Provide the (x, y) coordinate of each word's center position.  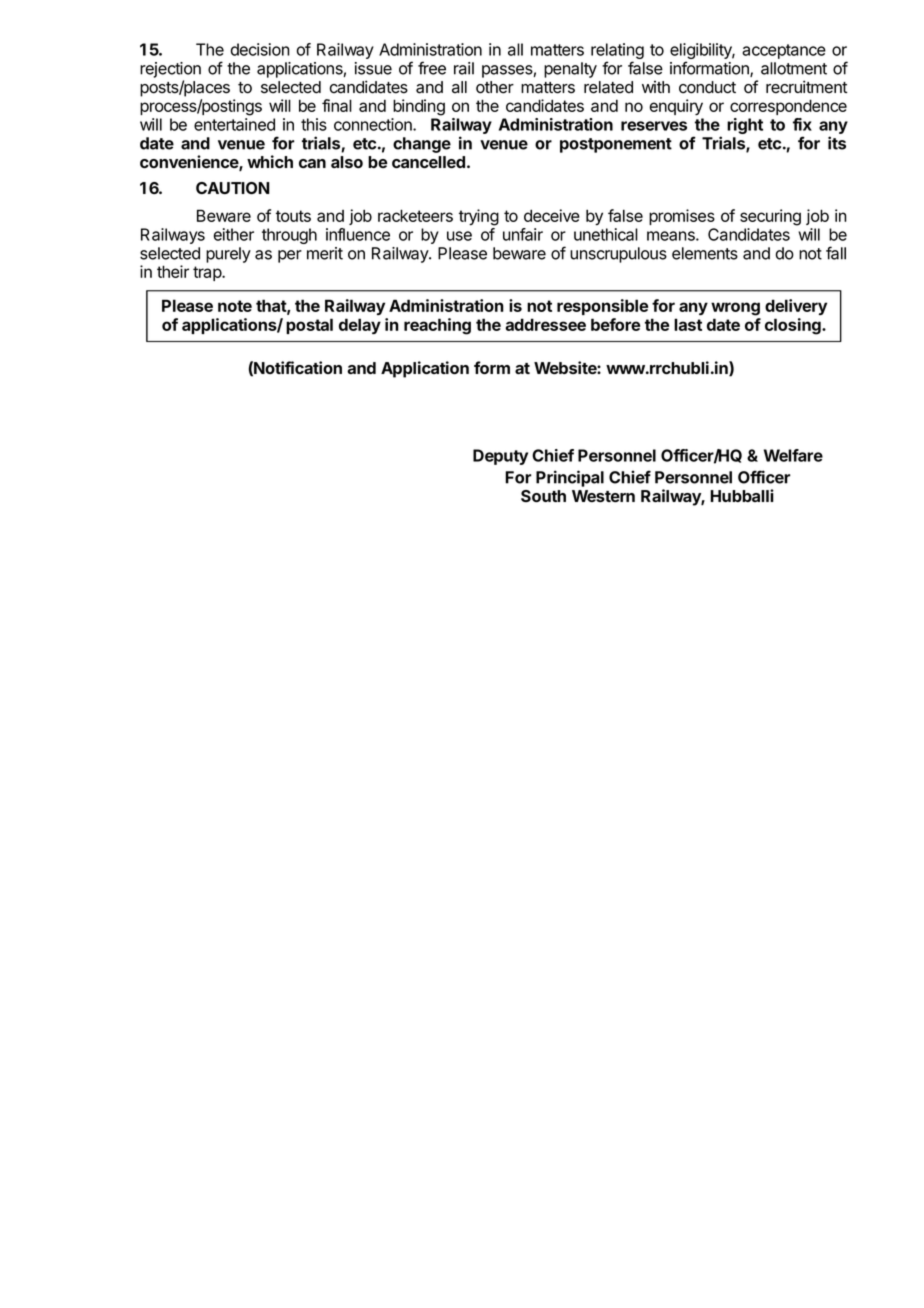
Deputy (500, 457)
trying (479, 217)
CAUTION (233, 188)
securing (770, 217)
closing (794, 326)
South (543, 496)
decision (260, 49)
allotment (794, 68)
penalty (570, 70)
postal (309, 326)
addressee (545, 324)
